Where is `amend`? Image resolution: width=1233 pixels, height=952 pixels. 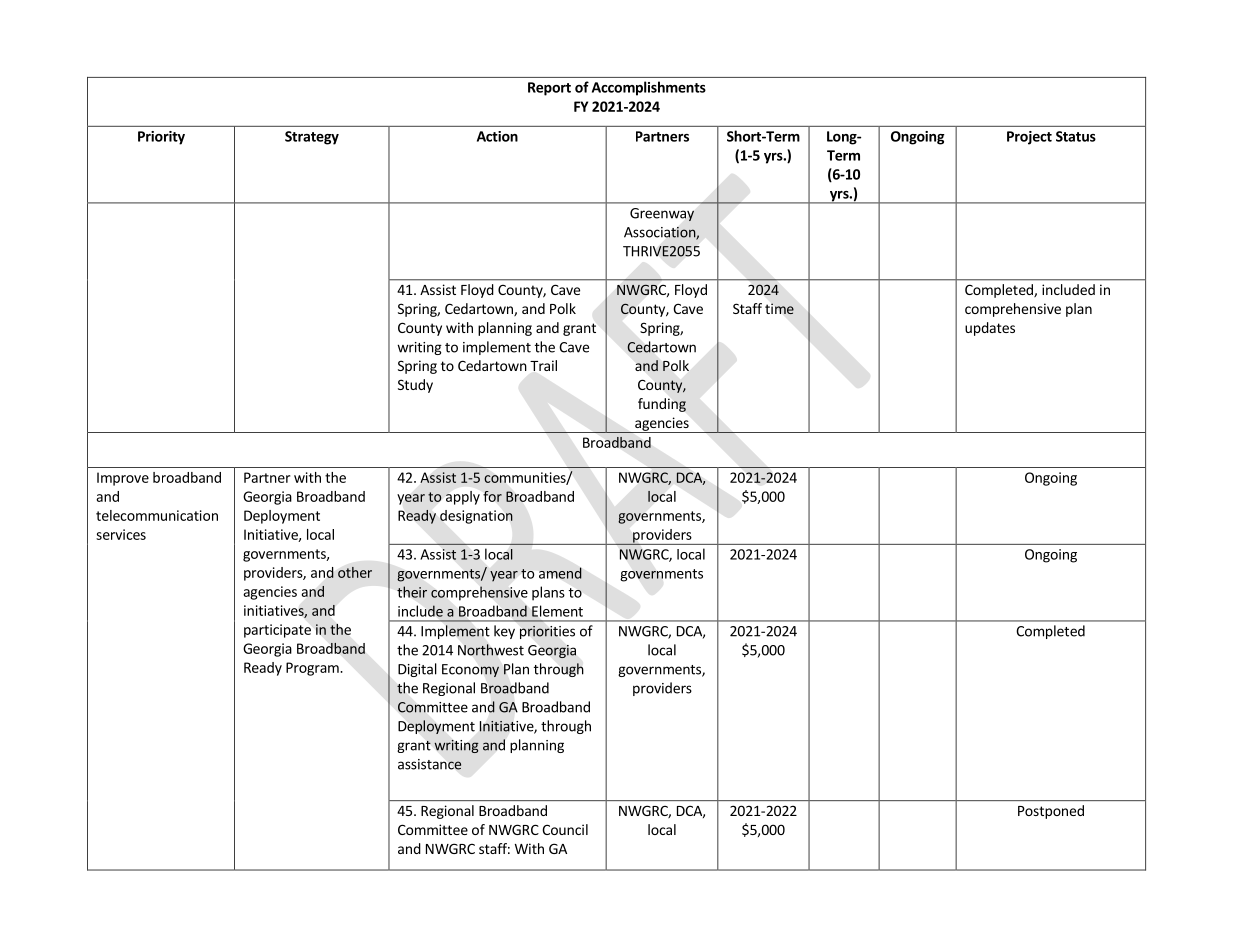
amend is located at coordinates (560, 573).
